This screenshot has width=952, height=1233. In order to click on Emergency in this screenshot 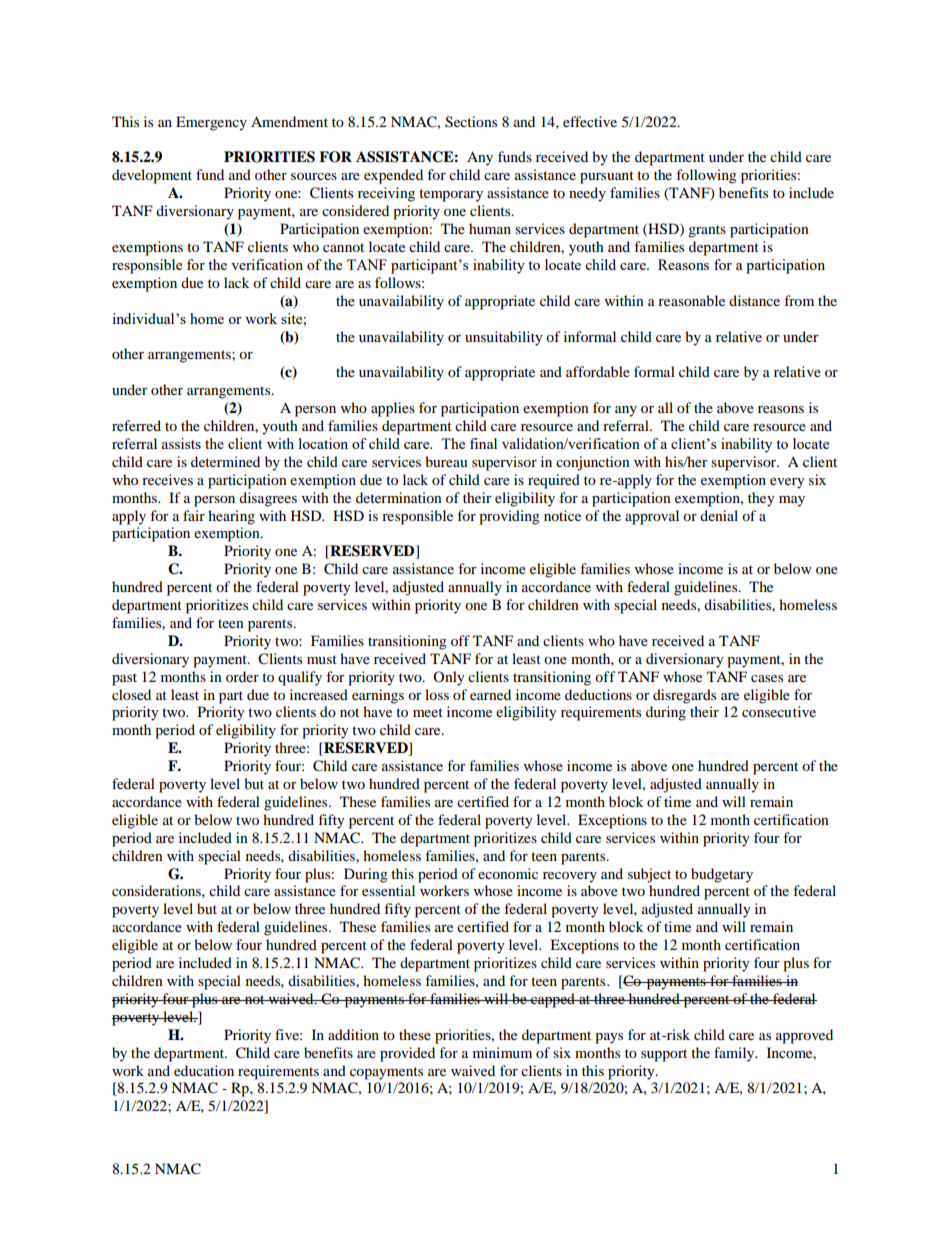, I will do `click(211, 123)`.
